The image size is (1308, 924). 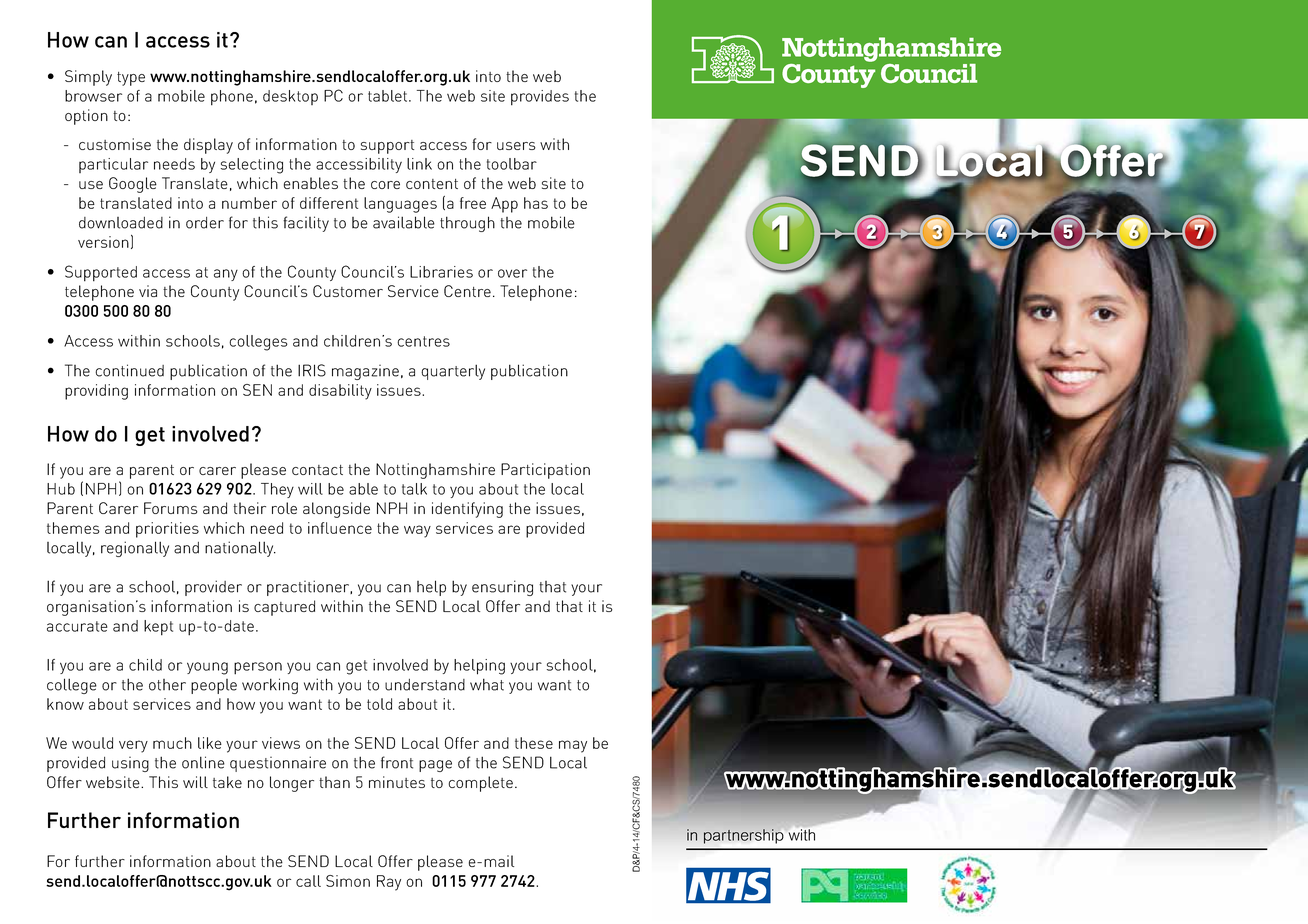 What do you see at coordinates (227, 782) in the image?
I see `take` at bounding box center [227, 782].
